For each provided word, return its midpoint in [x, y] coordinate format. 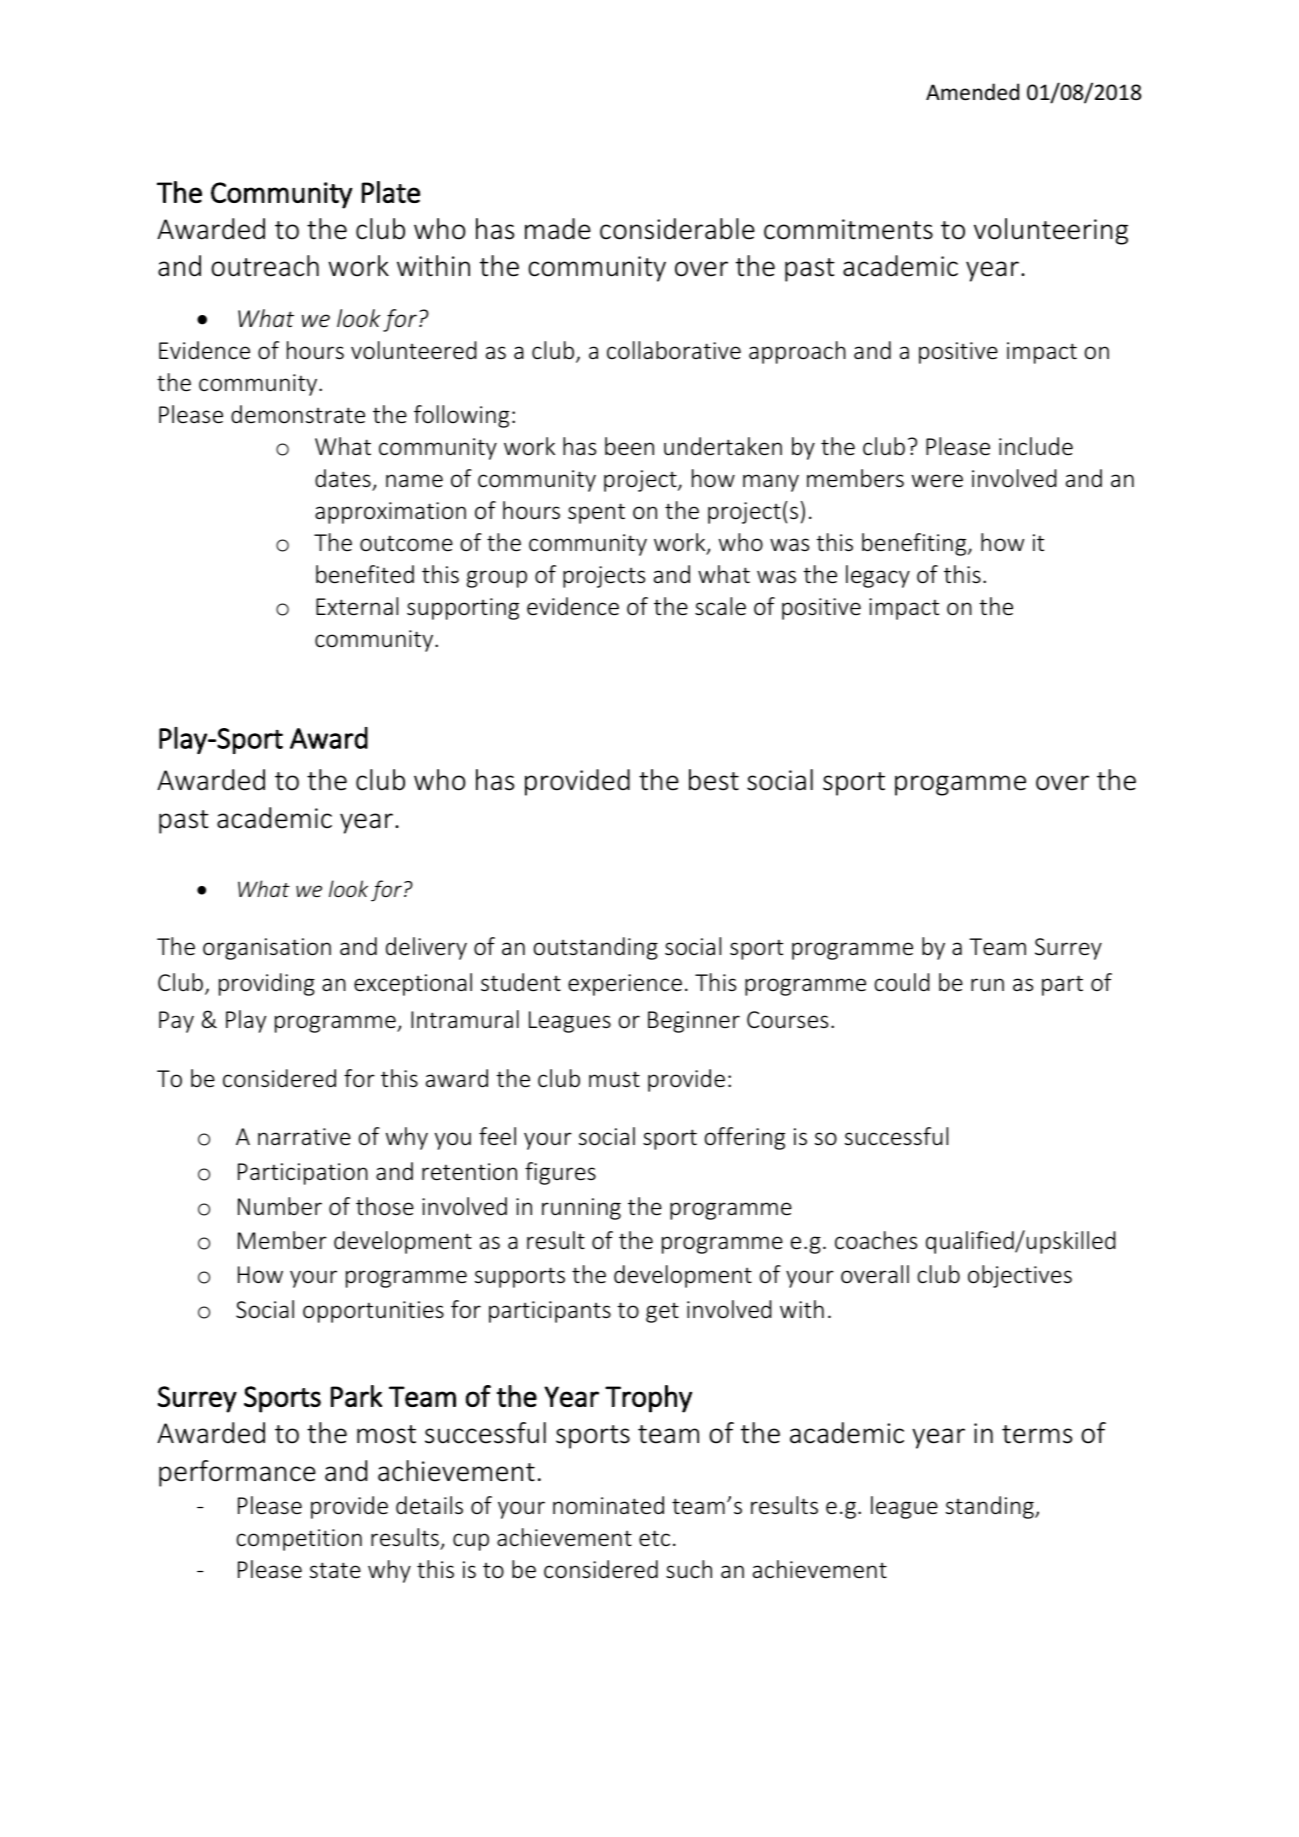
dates [343, 478]
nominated [608, 1505]
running [581, 1209]
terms [1037, 1434]
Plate [391, 192]
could [902, 982]
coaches [876, 1240]
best [714, 780]
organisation [267, 949]
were [937, 480]
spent [596, 513]
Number [280, 1206]
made [558, 229]
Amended [972, 92]
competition [299, 1540]
